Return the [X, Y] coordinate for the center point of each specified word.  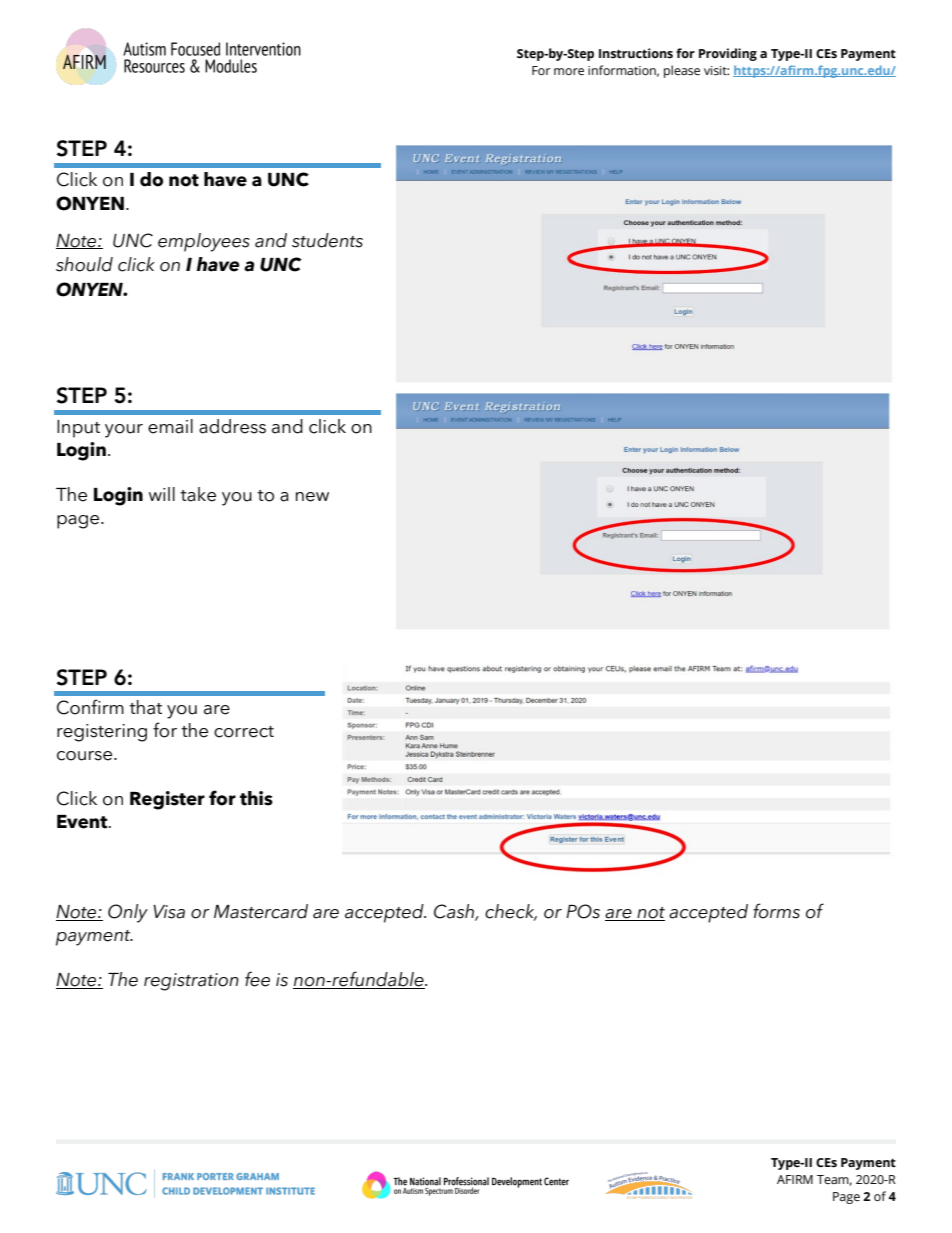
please [682, 71]
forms [776, 911]
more [569, 71]
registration [191, 982]
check [511, 912]
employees [204, 242]
